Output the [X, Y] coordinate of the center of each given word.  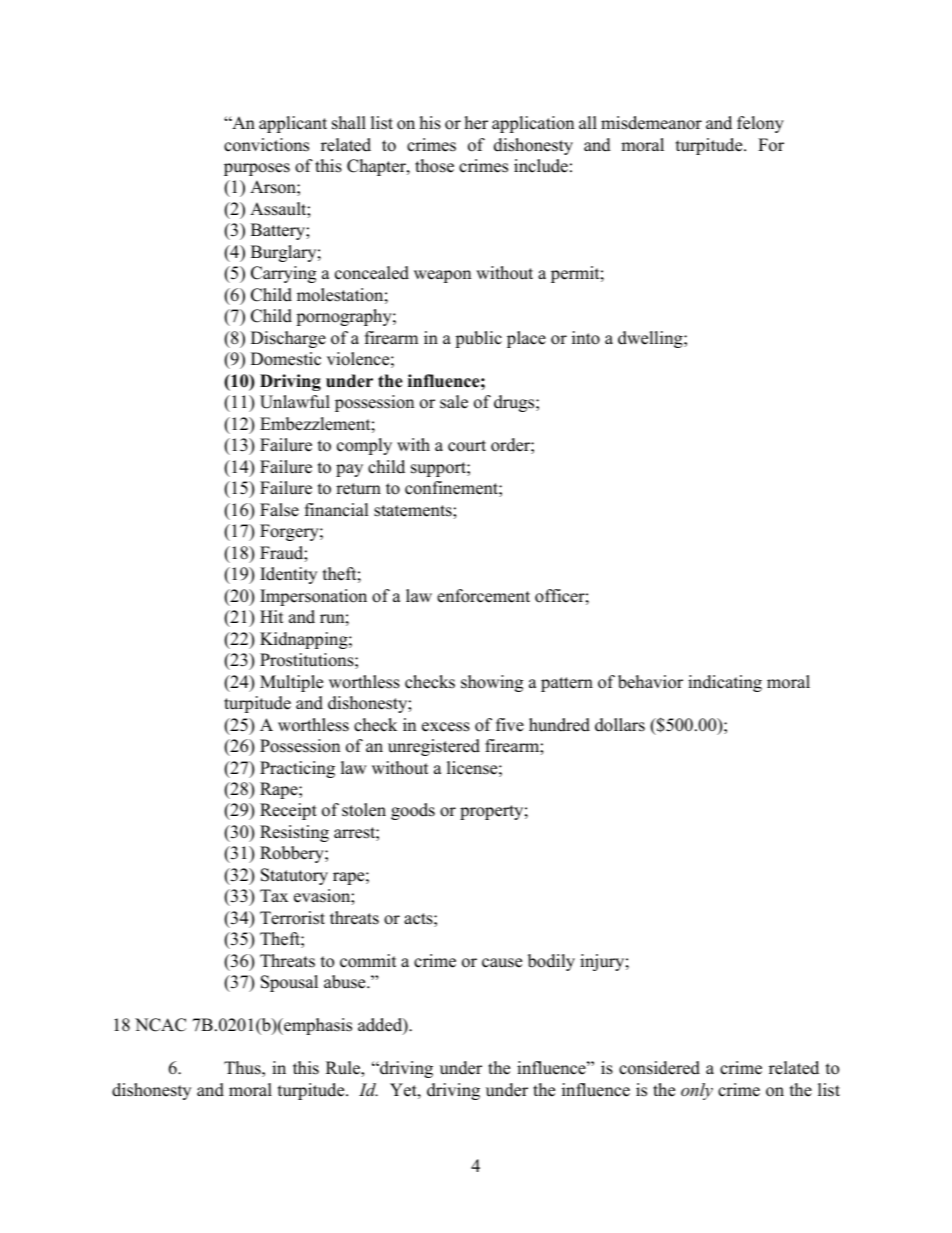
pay [349, 470]
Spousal [289, 983]
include [541, 166]
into [586, 338]
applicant [293, 124]
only [697, 1091]
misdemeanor [651, 123]
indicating [725, 683]
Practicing [297, 769]
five [510, 725]
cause [502, 963]
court [467, 446]
